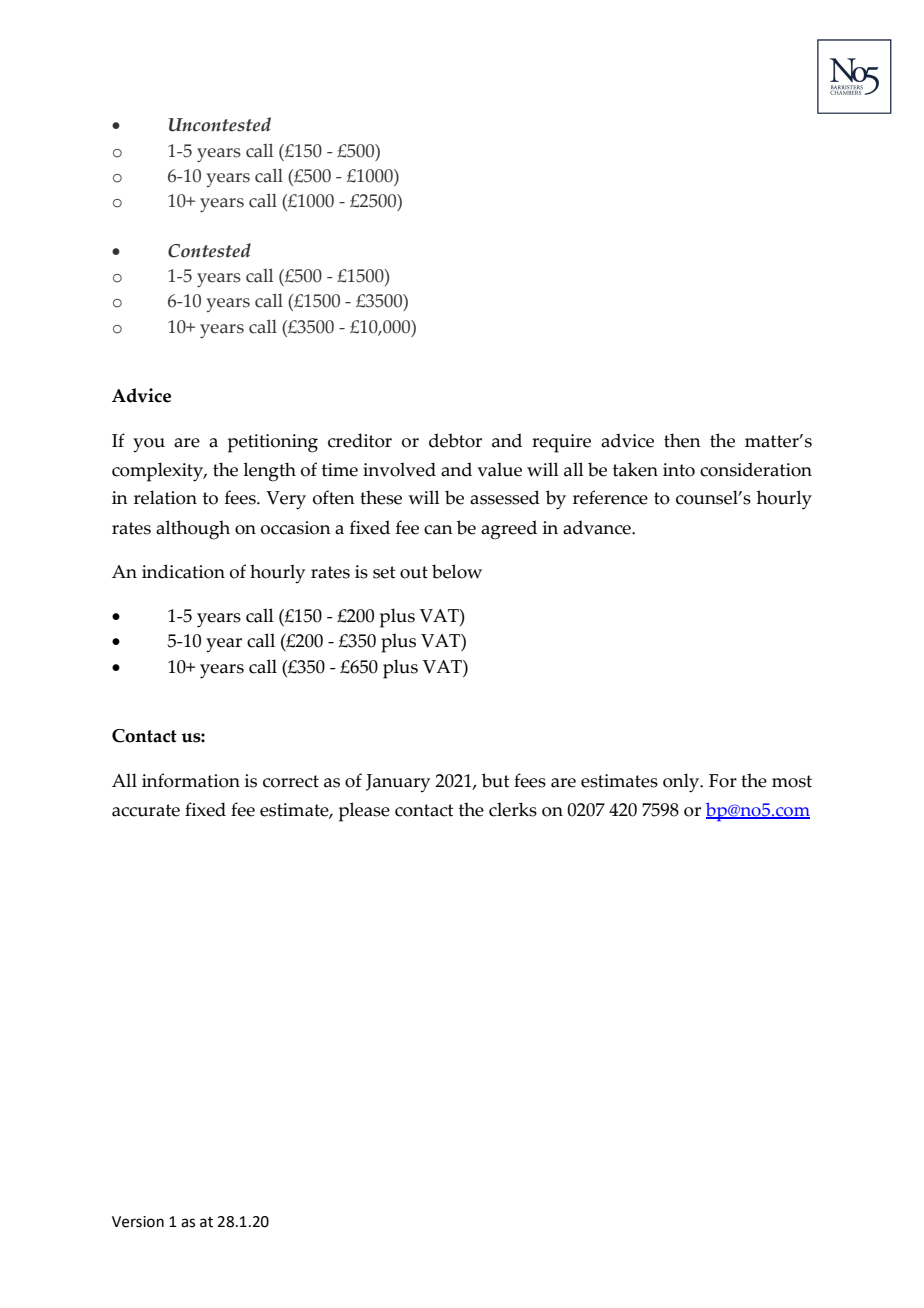 This image has height=1308, width=924. What do you see at coordinates (513, 809) in the image?
I see `clerks` at bounding box center [513, 809].
